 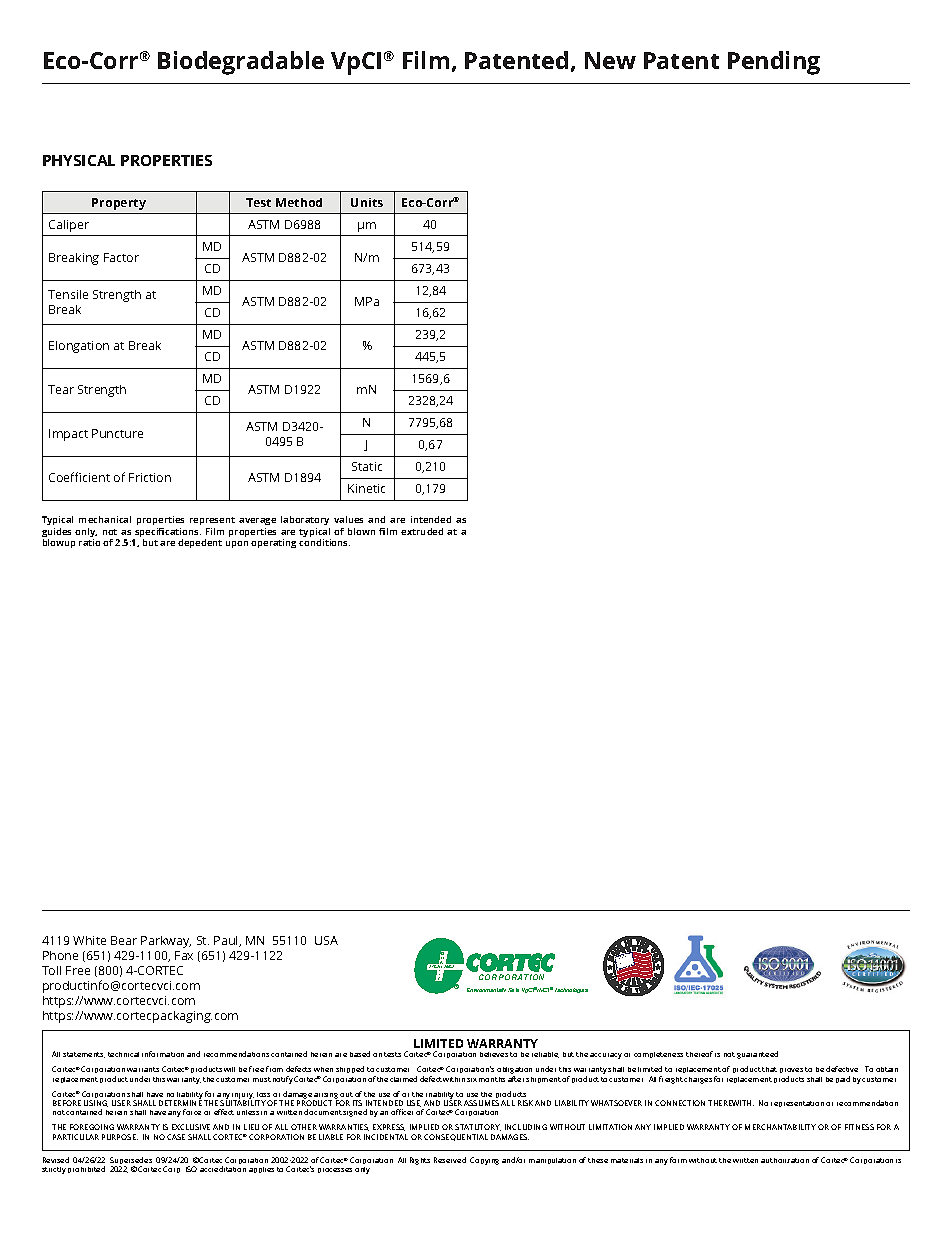 I want to click on specifications, so click(x=167, y=534).
